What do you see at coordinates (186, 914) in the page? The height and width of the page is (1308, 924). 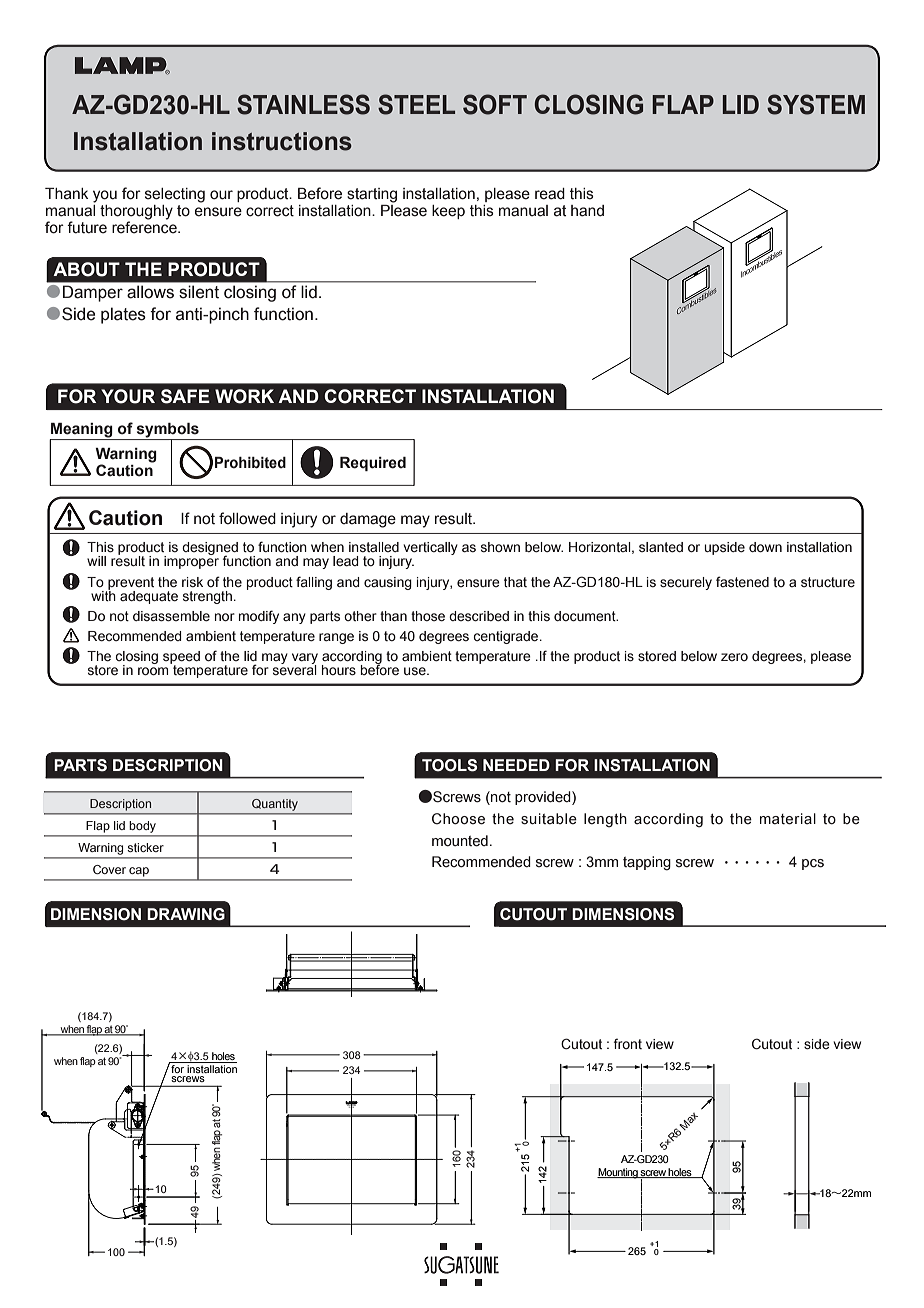 I see `DRAWING` at bounding box center [186, 914].
